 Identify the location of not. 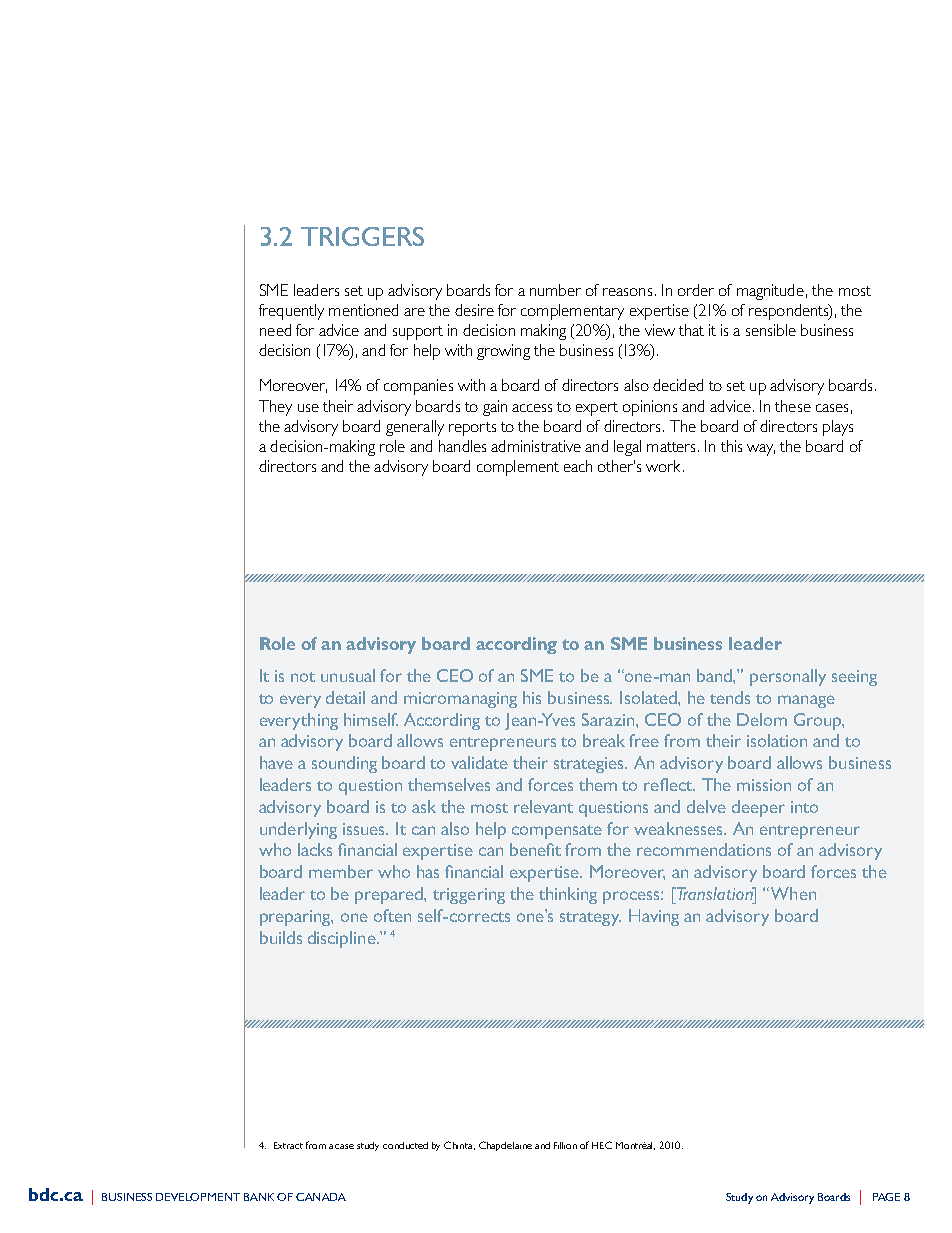
(303, 677).
